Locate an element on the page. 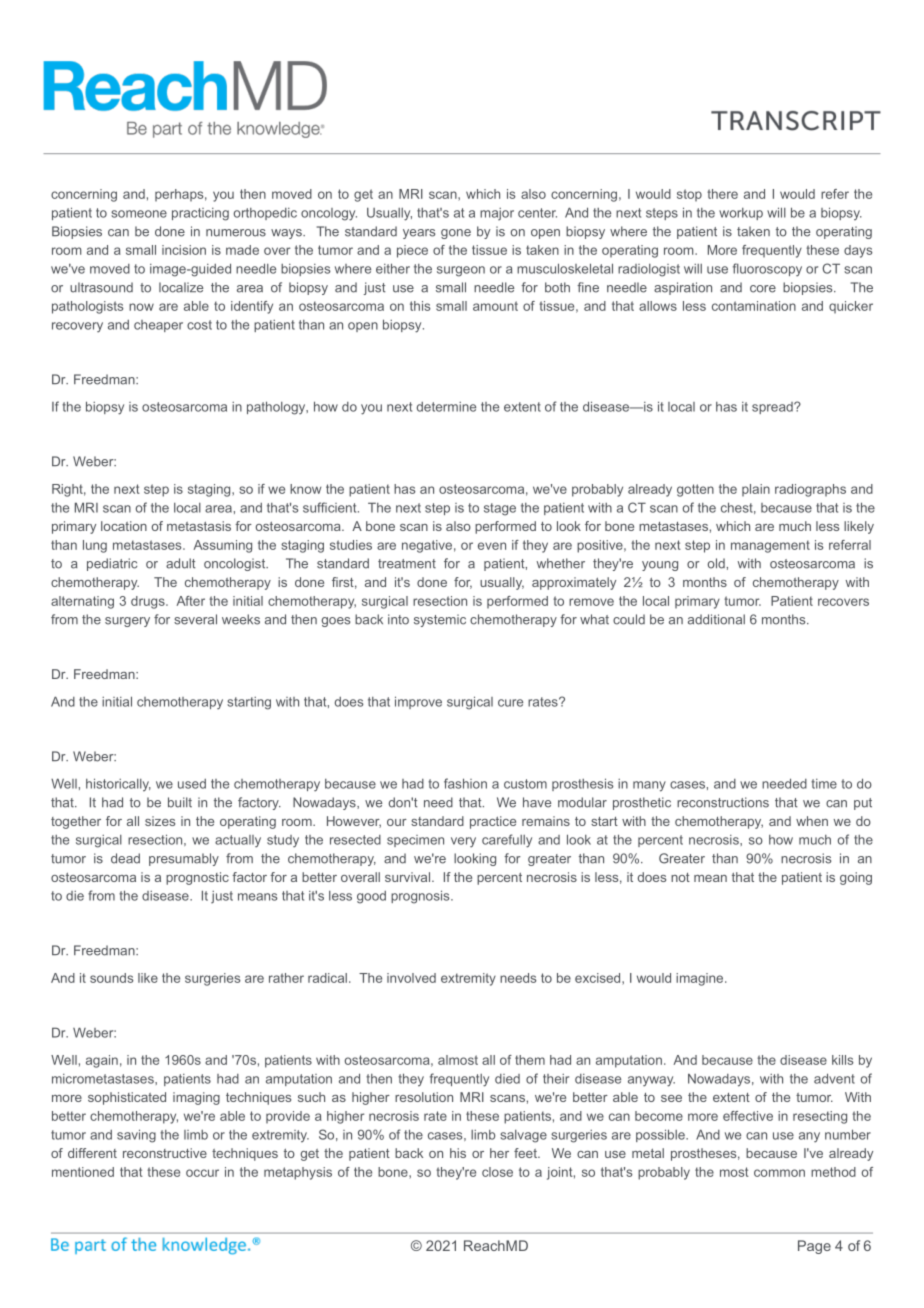 The image size is (924, 1308). gone is located at coordinates (456, 234).
